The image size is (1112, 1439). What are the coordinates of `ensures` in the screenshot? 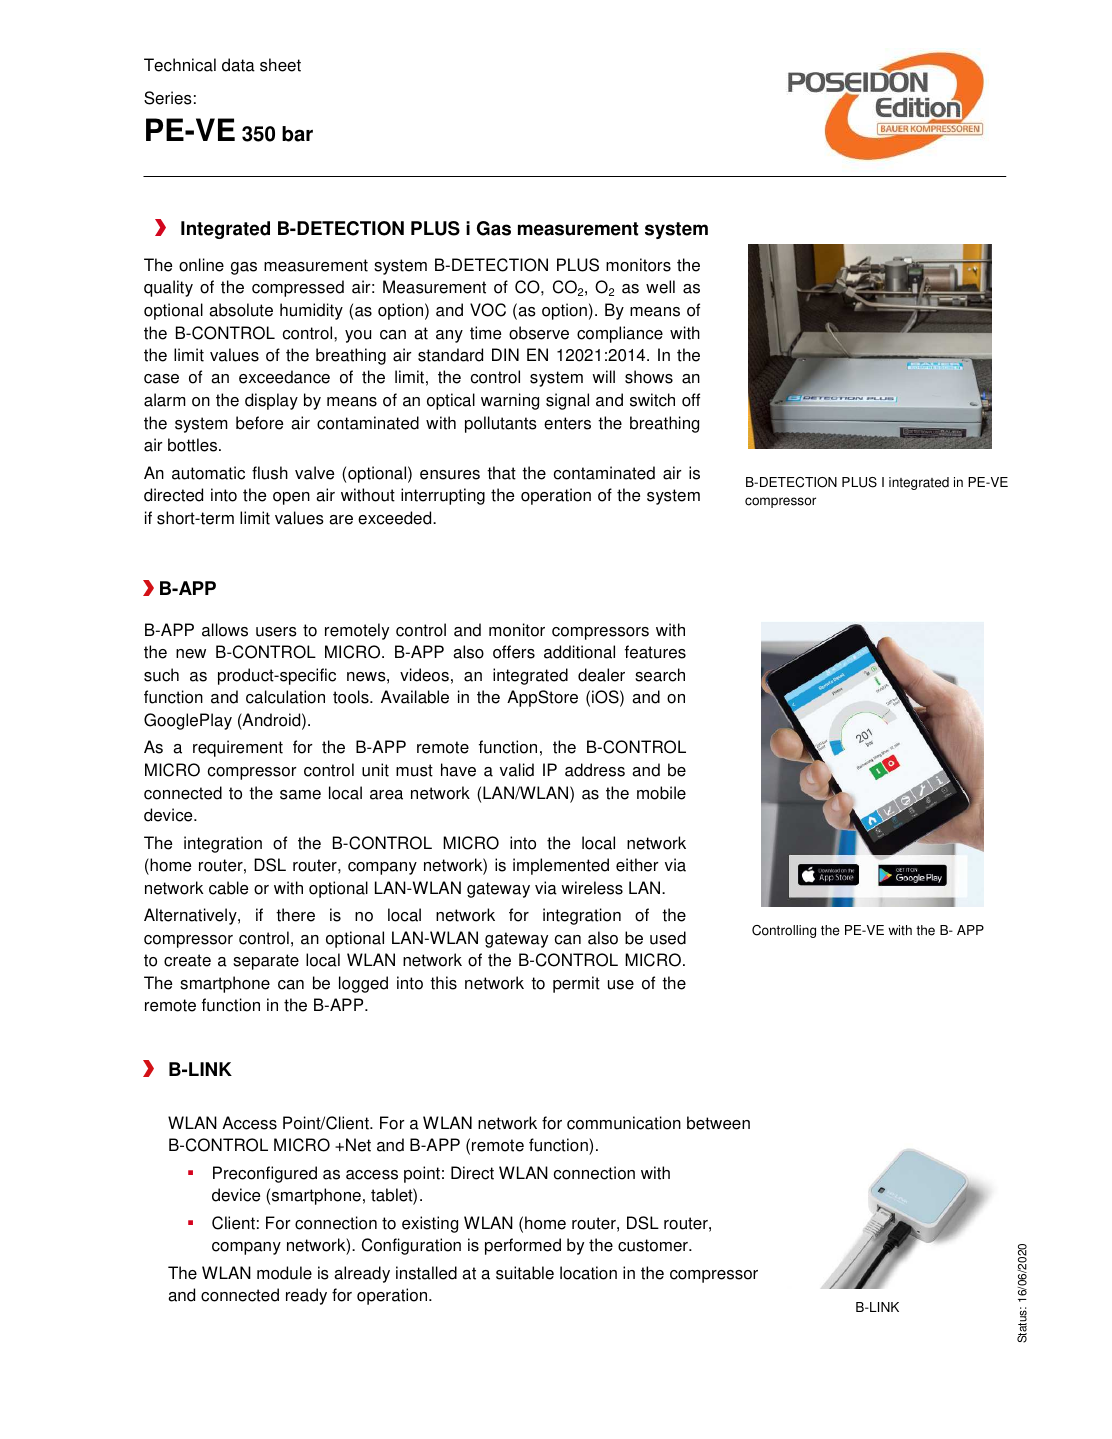 It's located at (450, 475).
